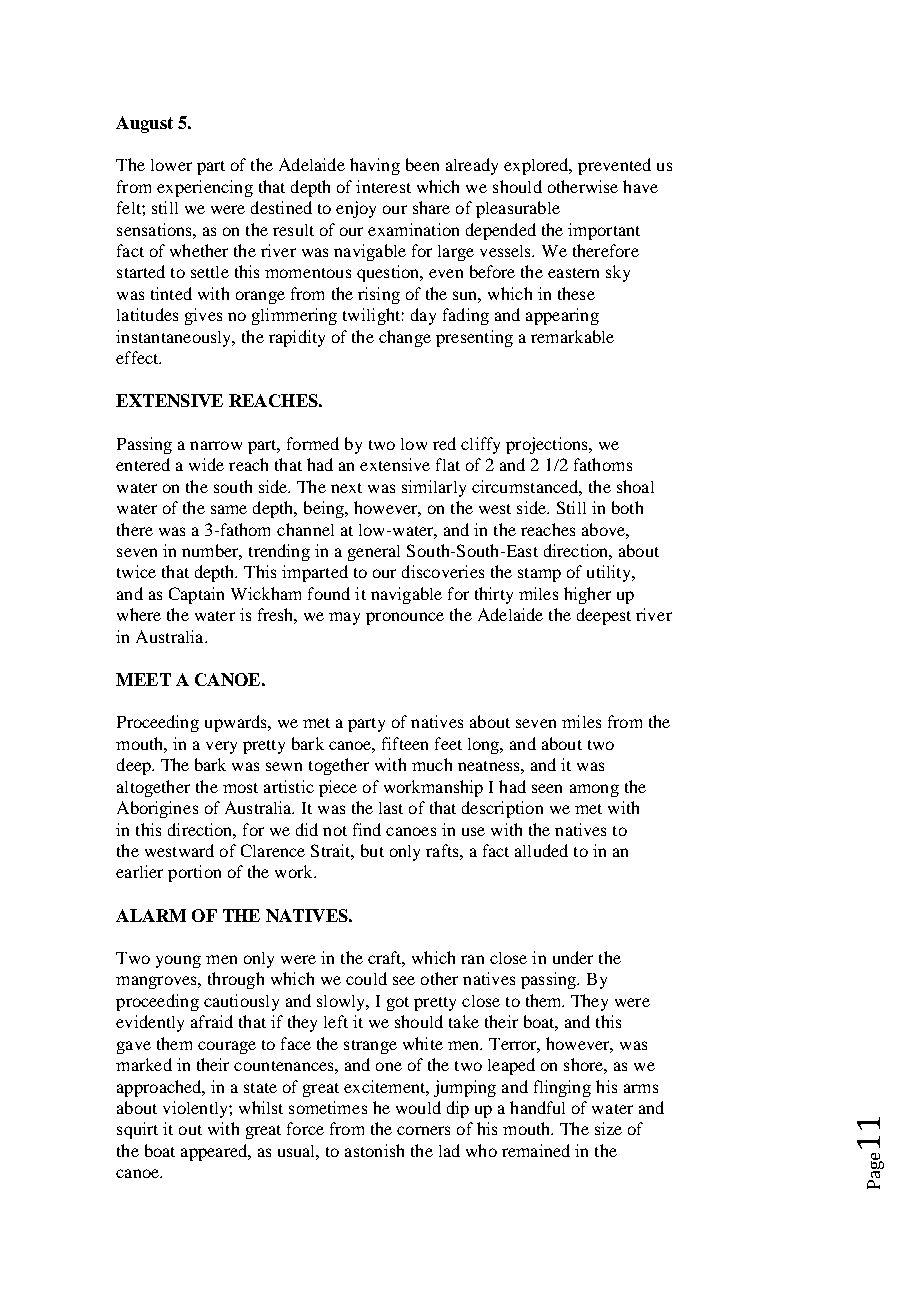 This screenshot has height=1307, width=924. Describe the element at coordinates (375, 166) in the screenshot. I see `having` at that location.
